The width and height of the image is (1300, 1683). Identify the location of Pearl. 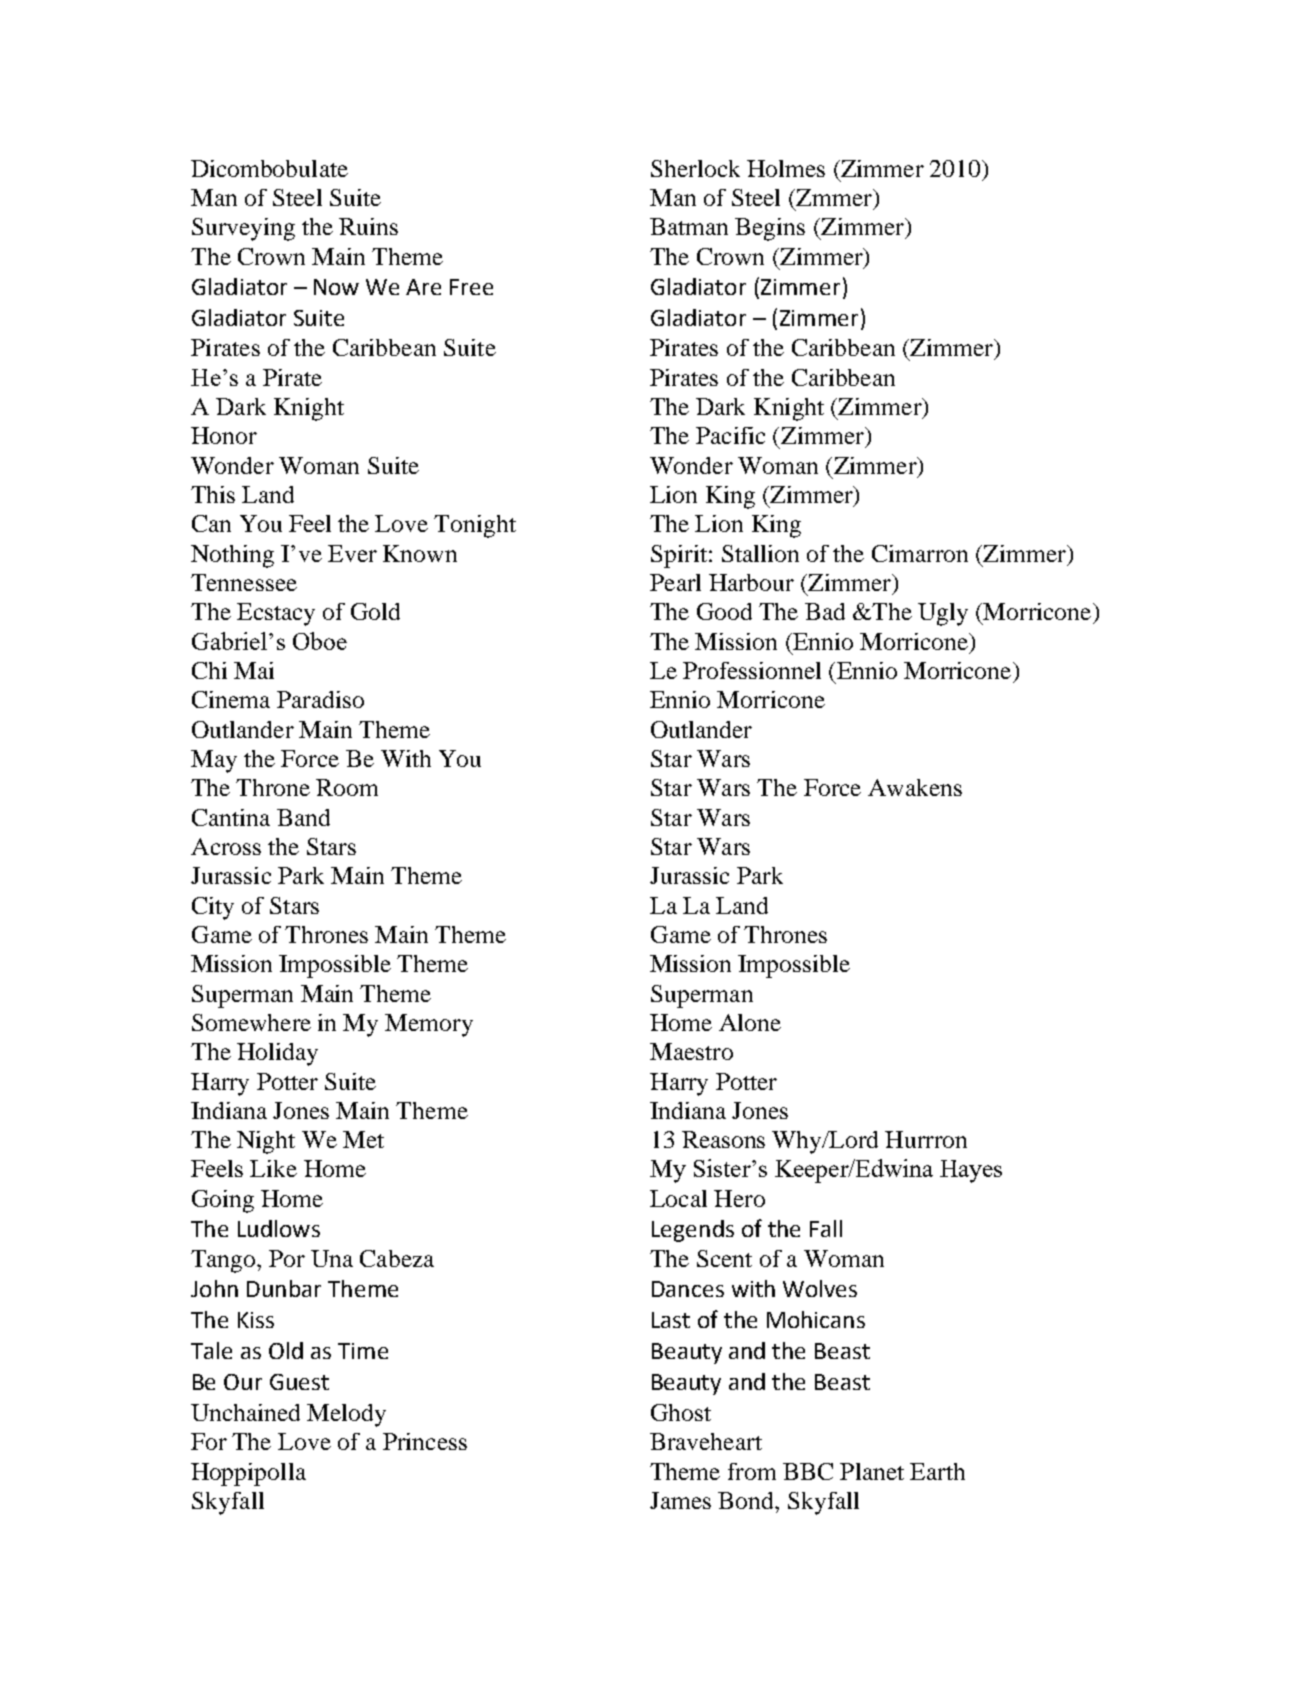
(675, 582).
